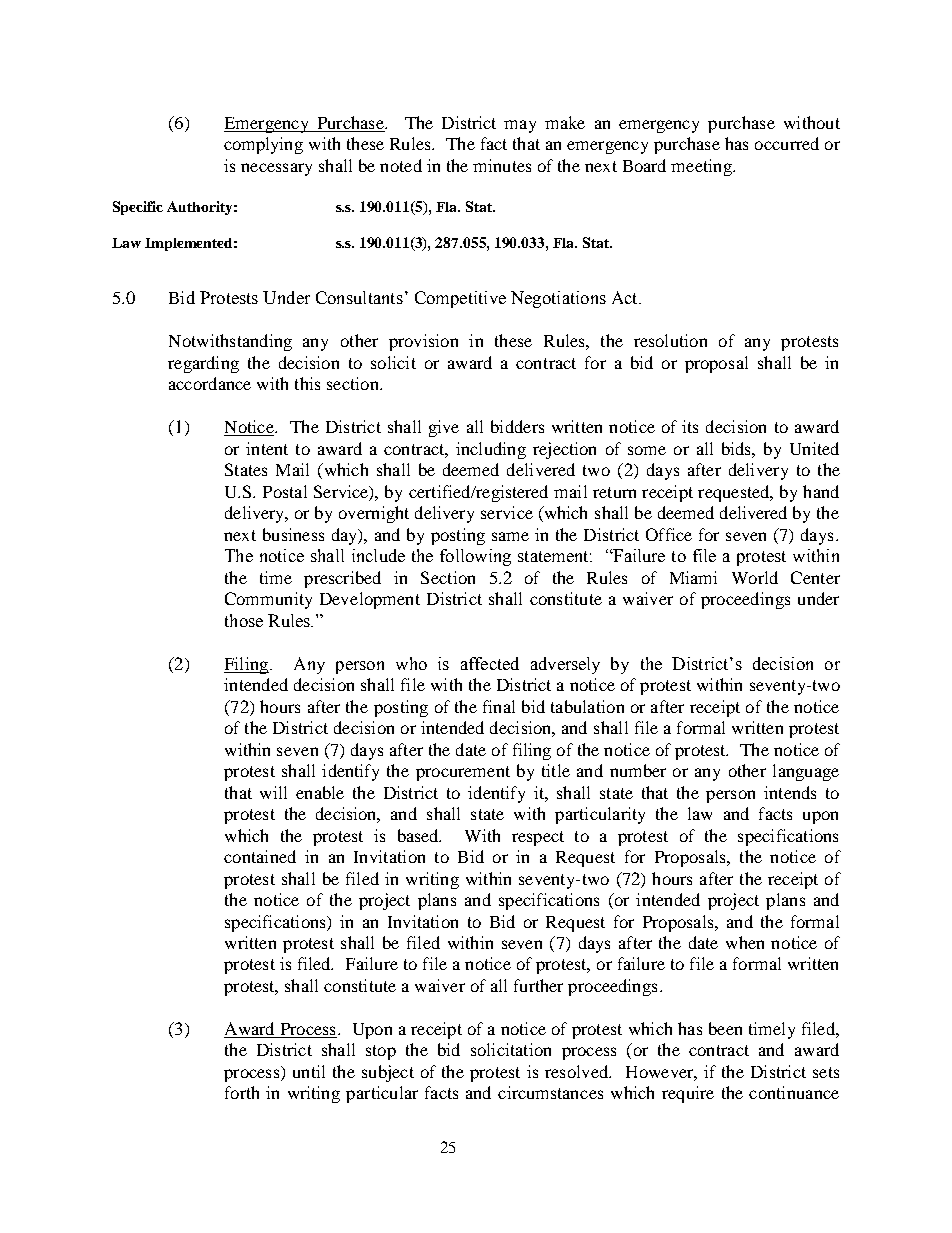 The width and height of the document is (952, 1233). Describe the element at coordinates (550, 1092) in the document. I see `circumstances` at that location.
